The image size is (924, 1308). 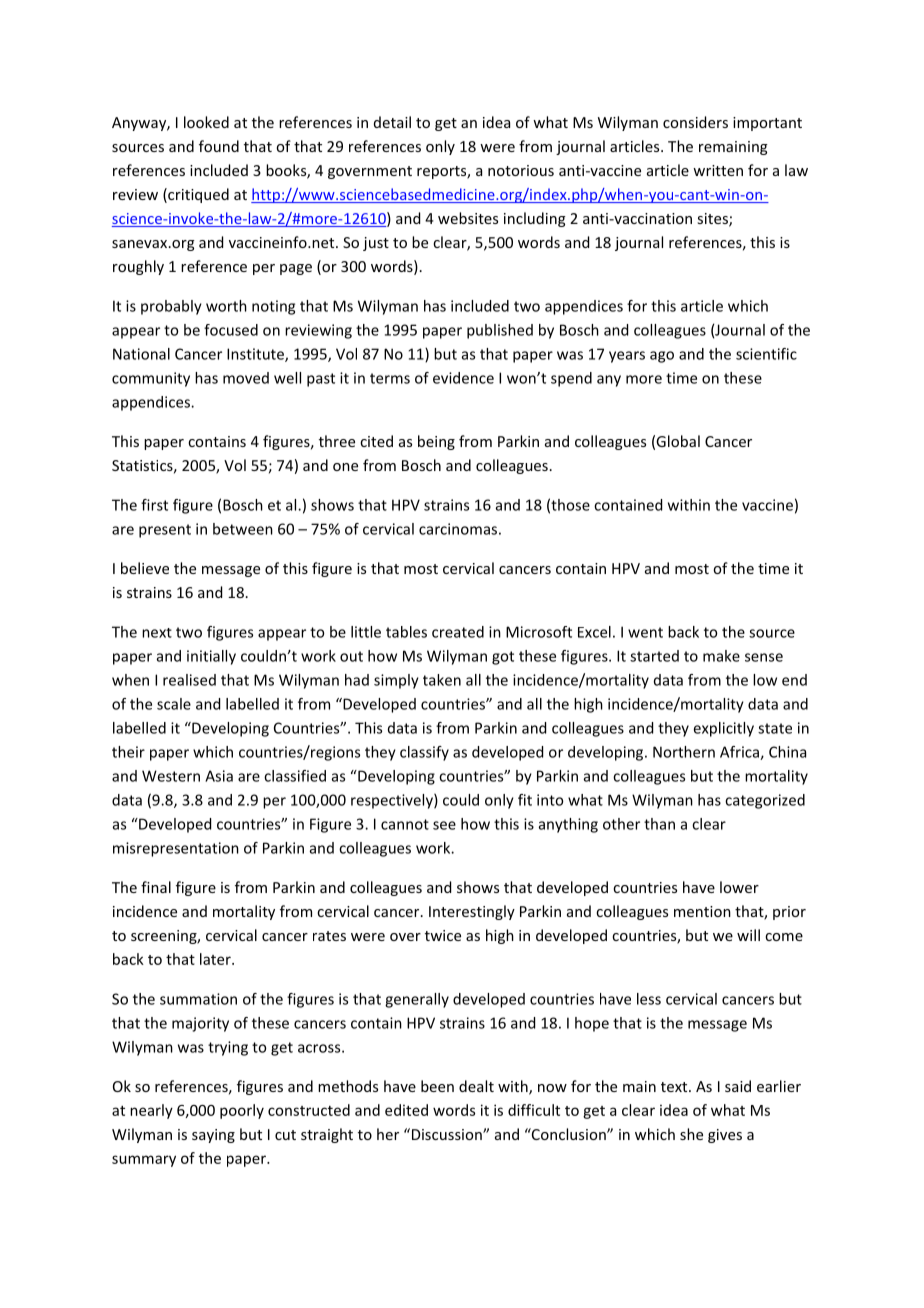 I want to click on first, so click(x=154, y=505).
